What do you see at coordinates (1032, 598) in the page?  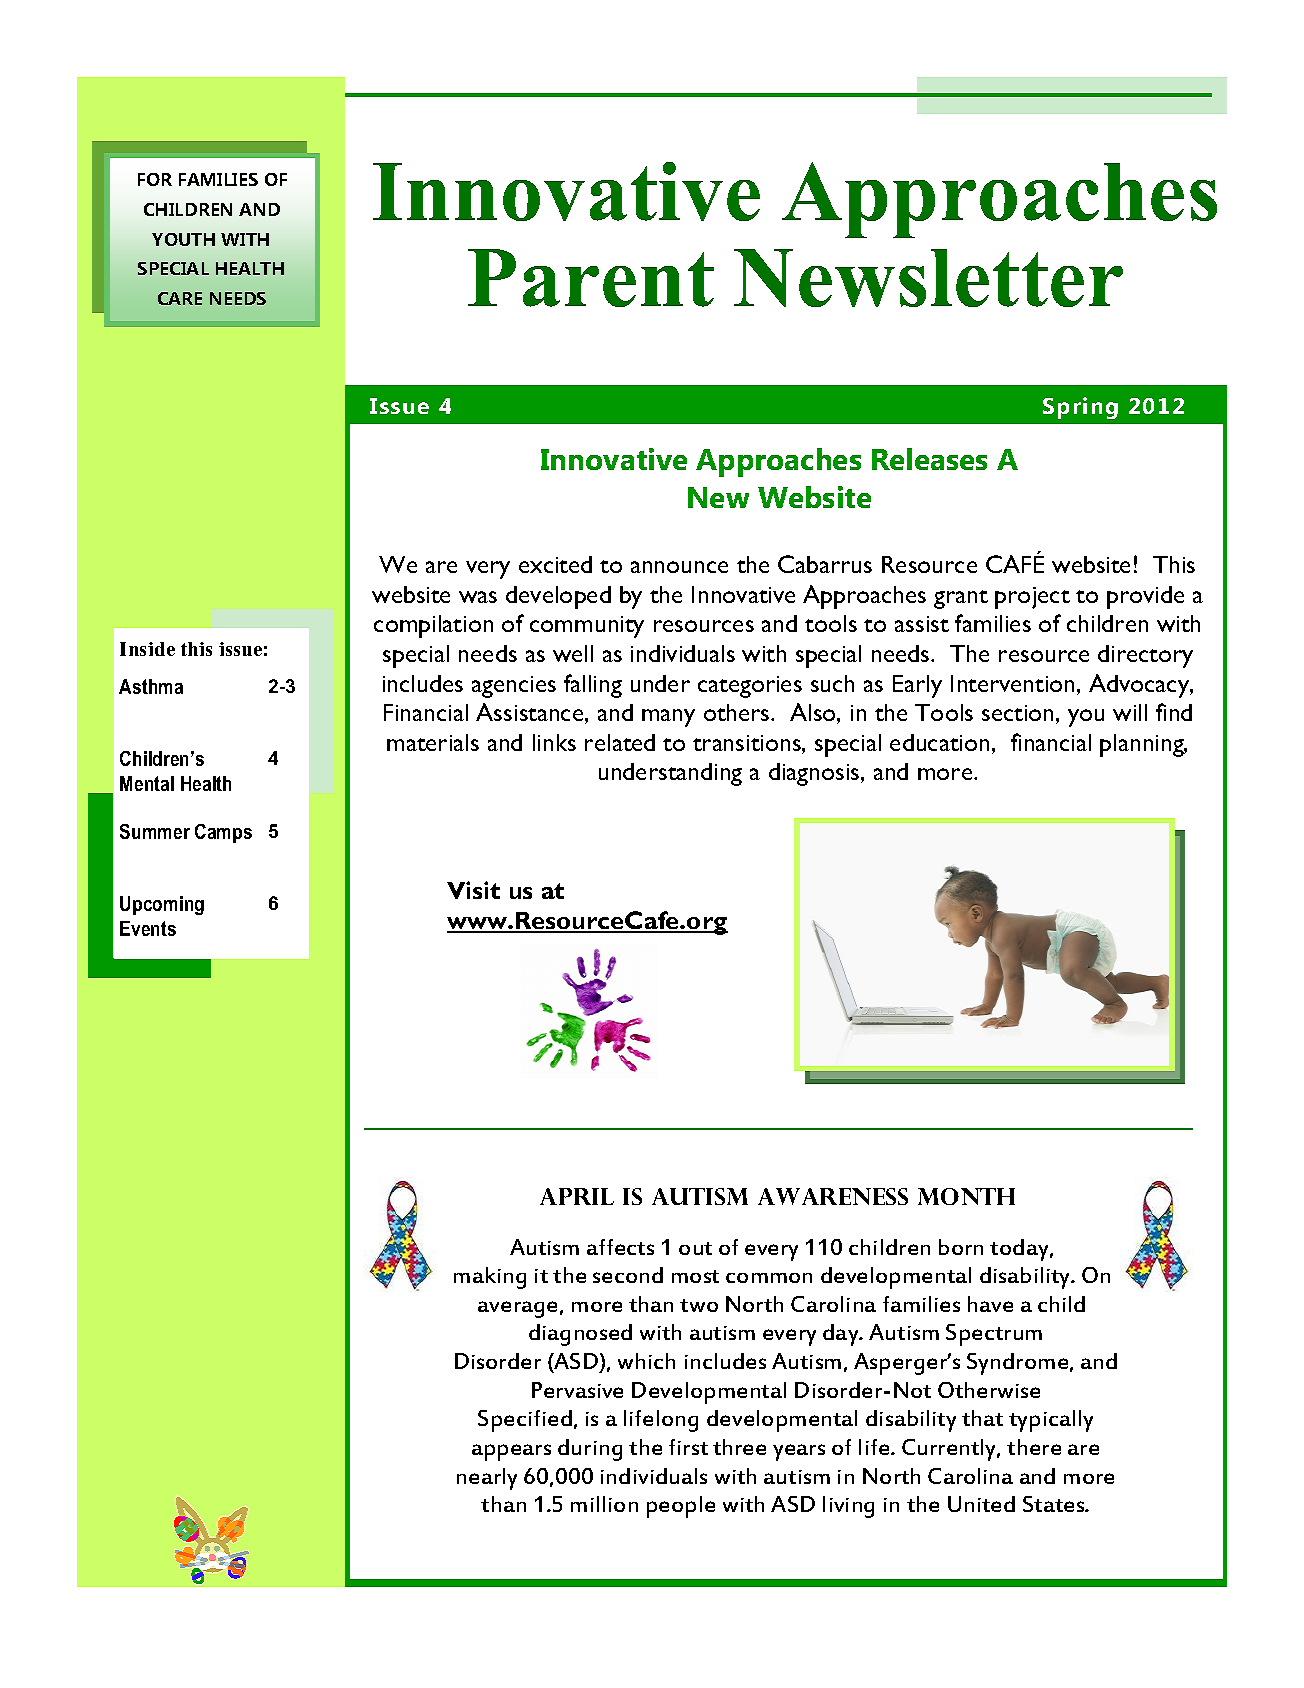 I see `project` at bounding box center [1032, 598].
